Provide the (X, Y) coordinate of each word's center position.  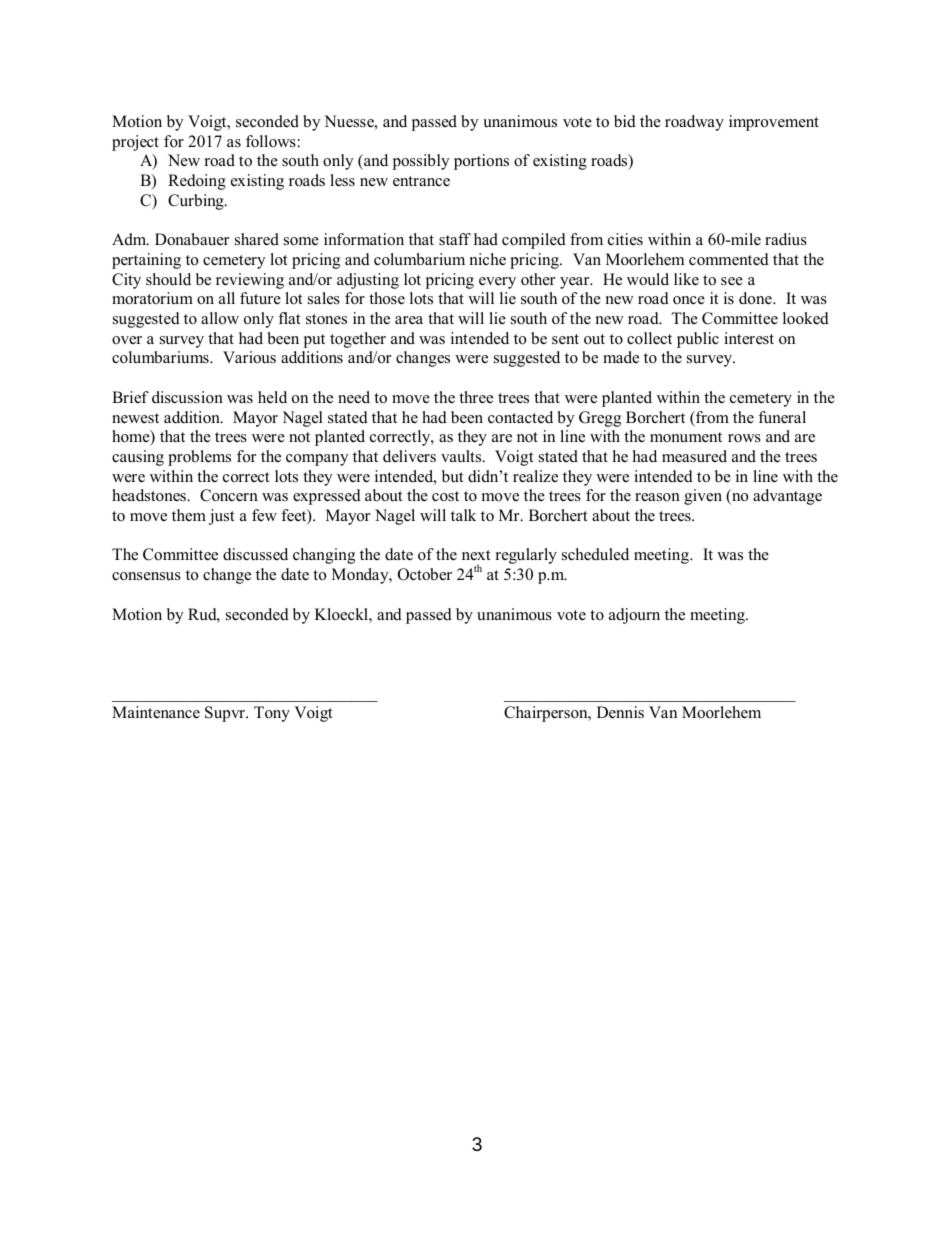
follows (271, 141)
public (698, 340)
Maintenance (156, 712)
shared (257, 239)
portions (481, 162)
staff (455, 239)
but (452, 476)
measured (694, 456)
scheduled (595, 554)
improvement (774, 123)
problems (199, 458)
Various (249, 357)
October (425, 574)
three (476, 397)
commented (729, 259)
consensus (146, 576)
